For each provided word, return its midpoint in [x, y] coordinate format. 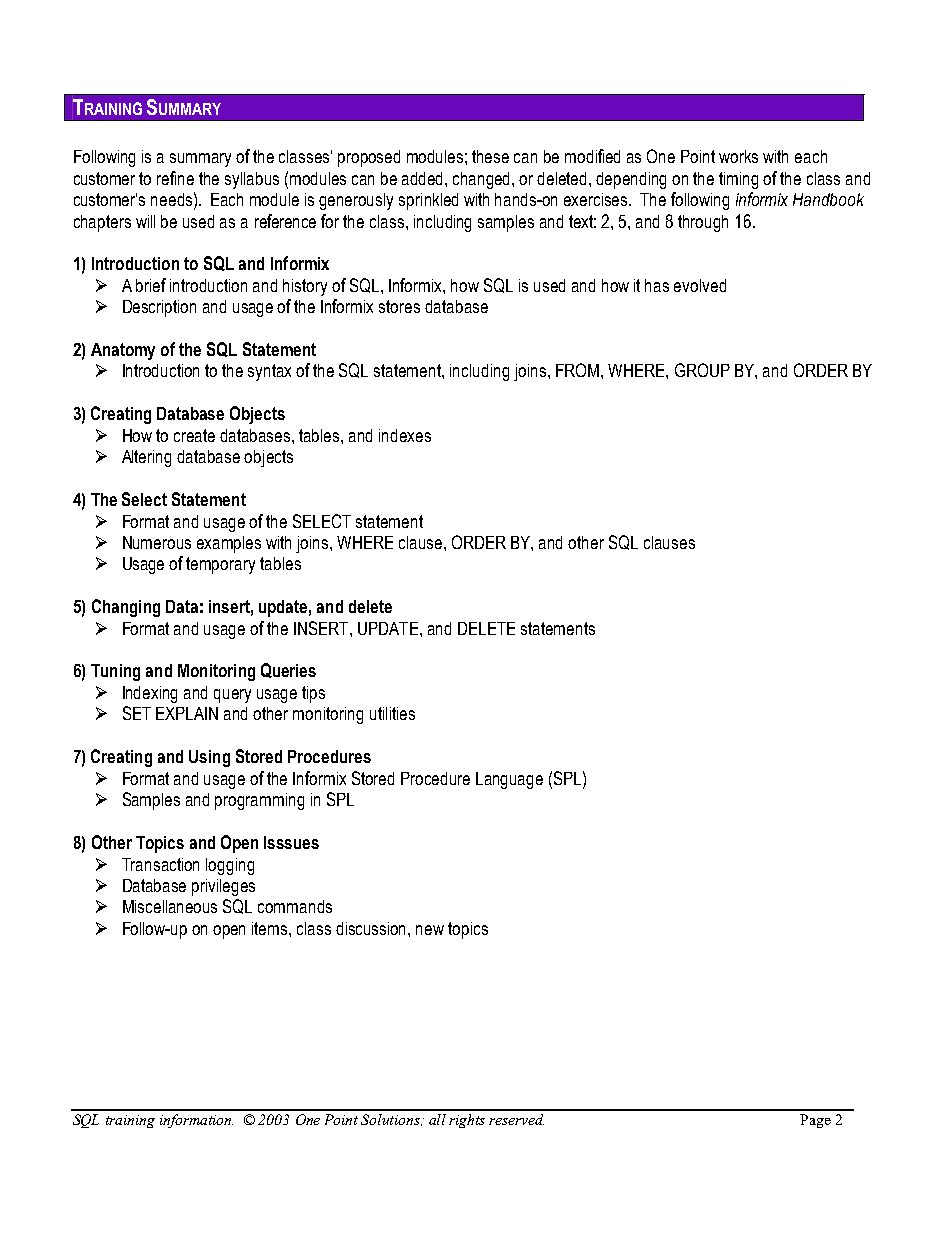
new [430, 930]
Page [815, 1121]
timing [738, 180]
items [271, 928]
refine [175, 178]
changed [483, 180]
